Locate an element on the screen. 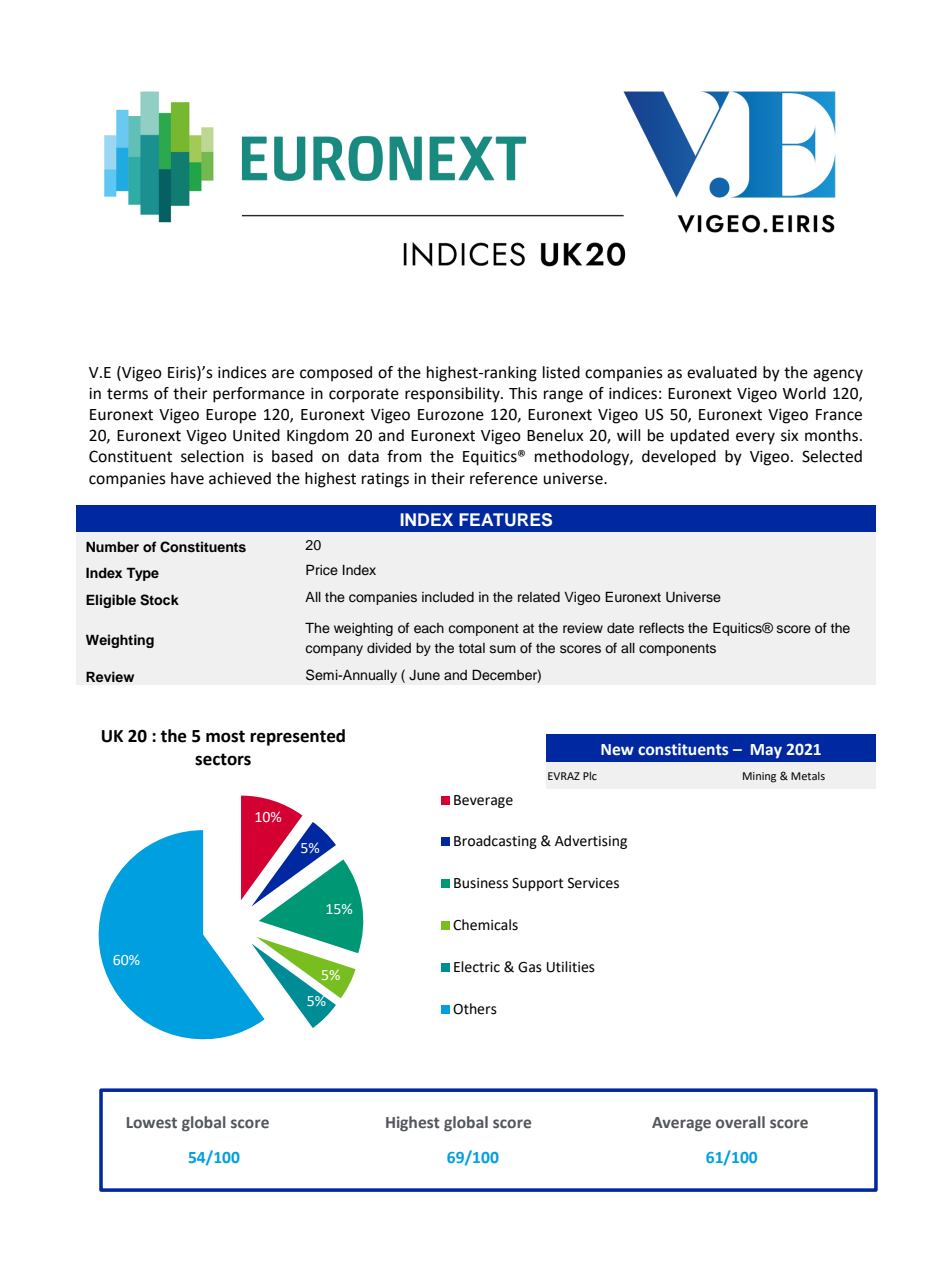 Image resolution: width=952 pixels, height=1270 pixels. Others is located at coordinates (475, 1009).
